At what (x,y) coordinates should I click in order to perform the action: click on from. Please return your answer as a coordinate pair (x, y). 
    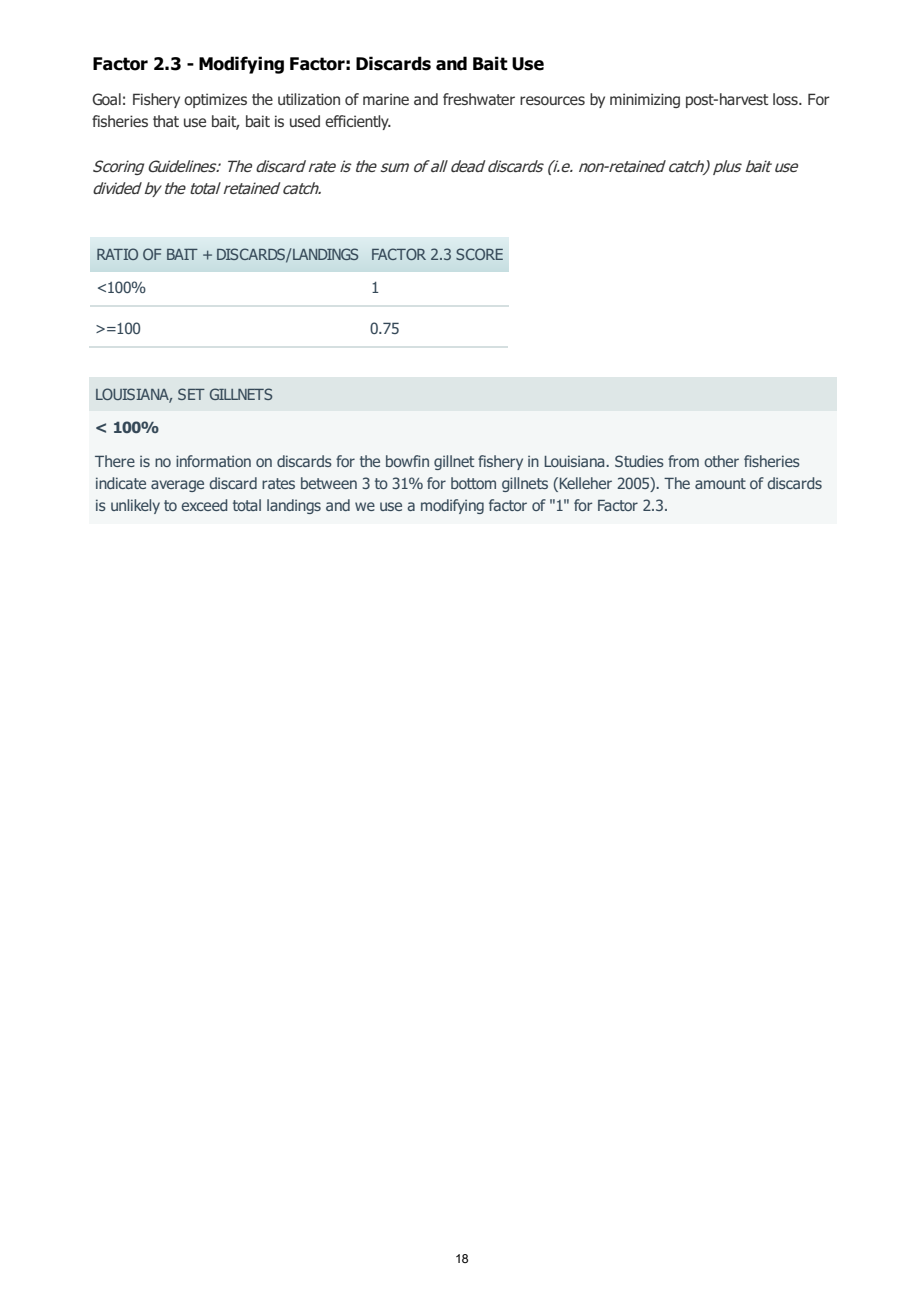
    Looking at the image, I should click on (683, 461).
